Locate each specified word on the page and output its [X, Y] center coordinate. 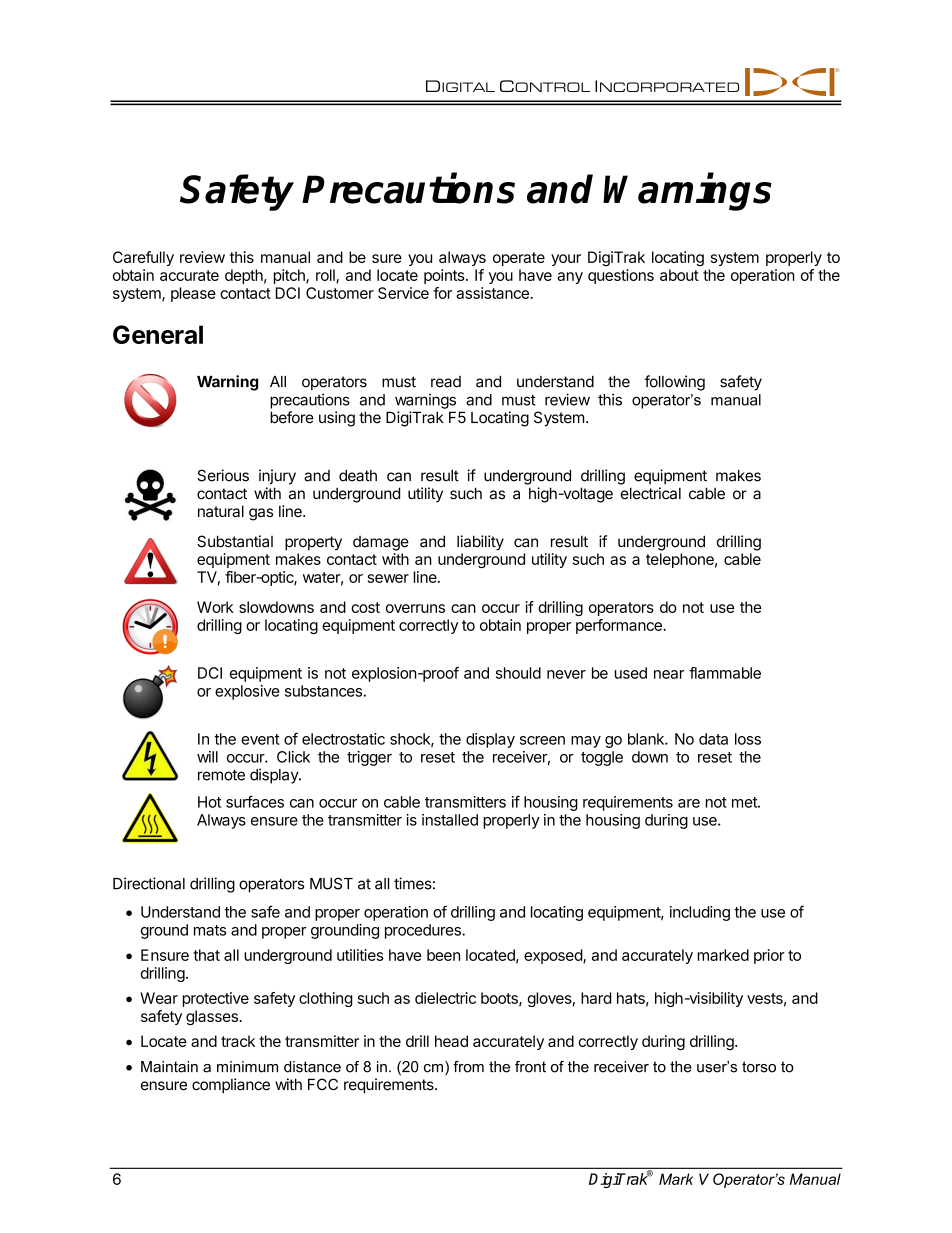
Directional [149, 883]
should [518, 673]
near [669, 674]
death [358, 476]
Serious [223, 475]
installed [450, 820]
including [700, 913]
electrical [651, 493]
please [193, 294]
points [444, 276]
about [679, 275]
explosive [247, 692]
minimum [247, 1067]
